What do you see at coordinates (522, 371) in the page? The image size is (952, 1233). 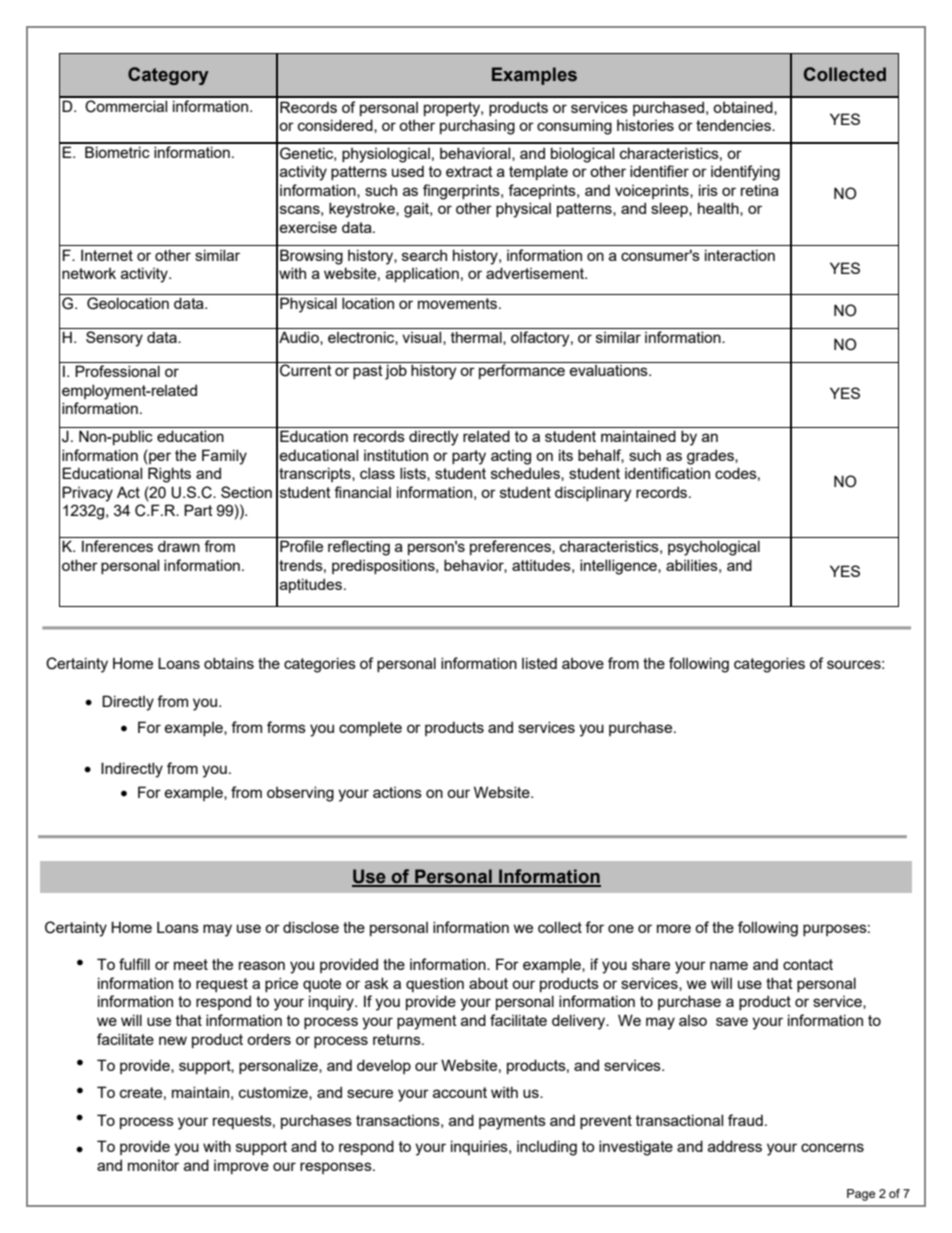 I see `performance` at bounding box center [522, 371].
